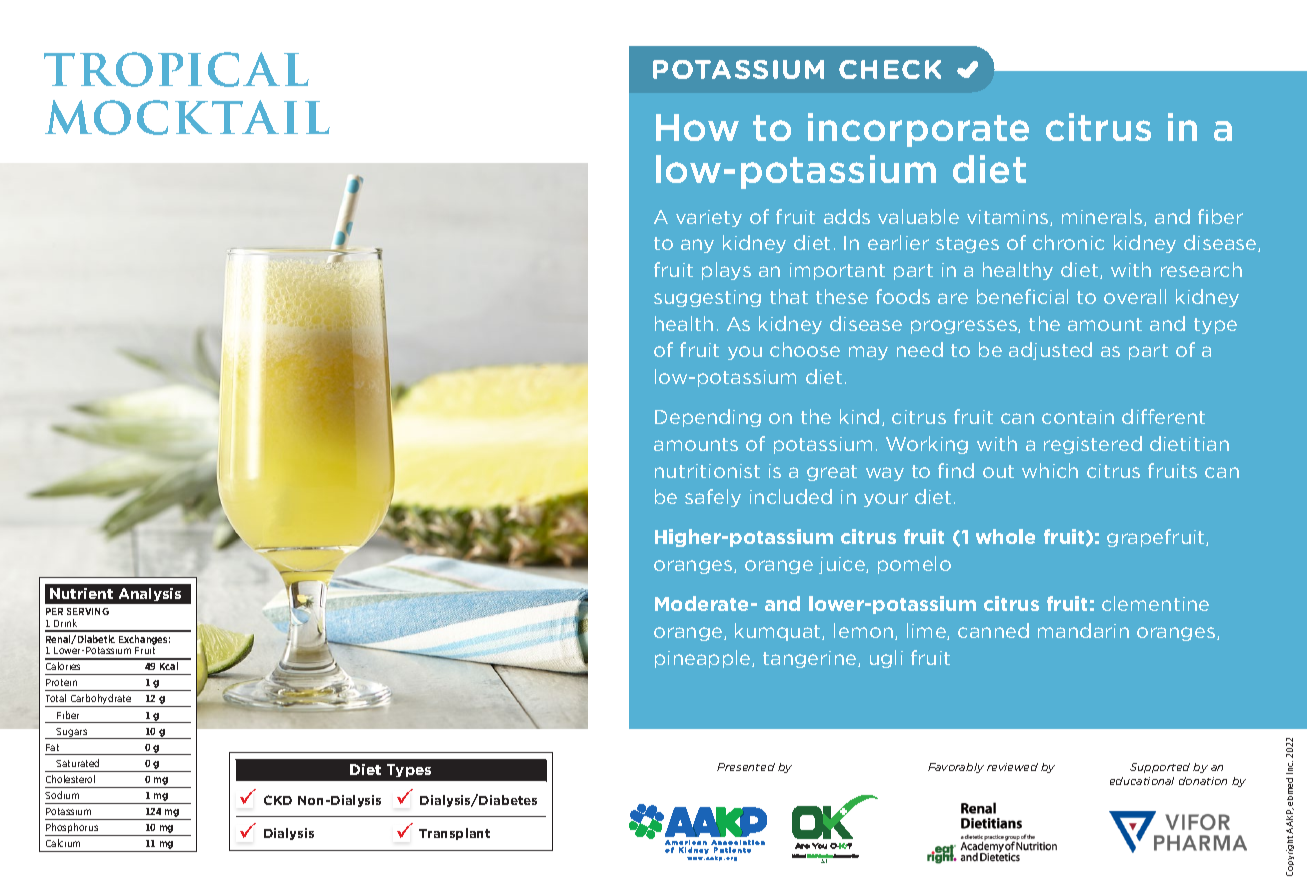 The image size is (1307, 894). What do you see at coordinates (81, 593) in the document?
I see `Nutrient` at bounding box center [81, 593].
